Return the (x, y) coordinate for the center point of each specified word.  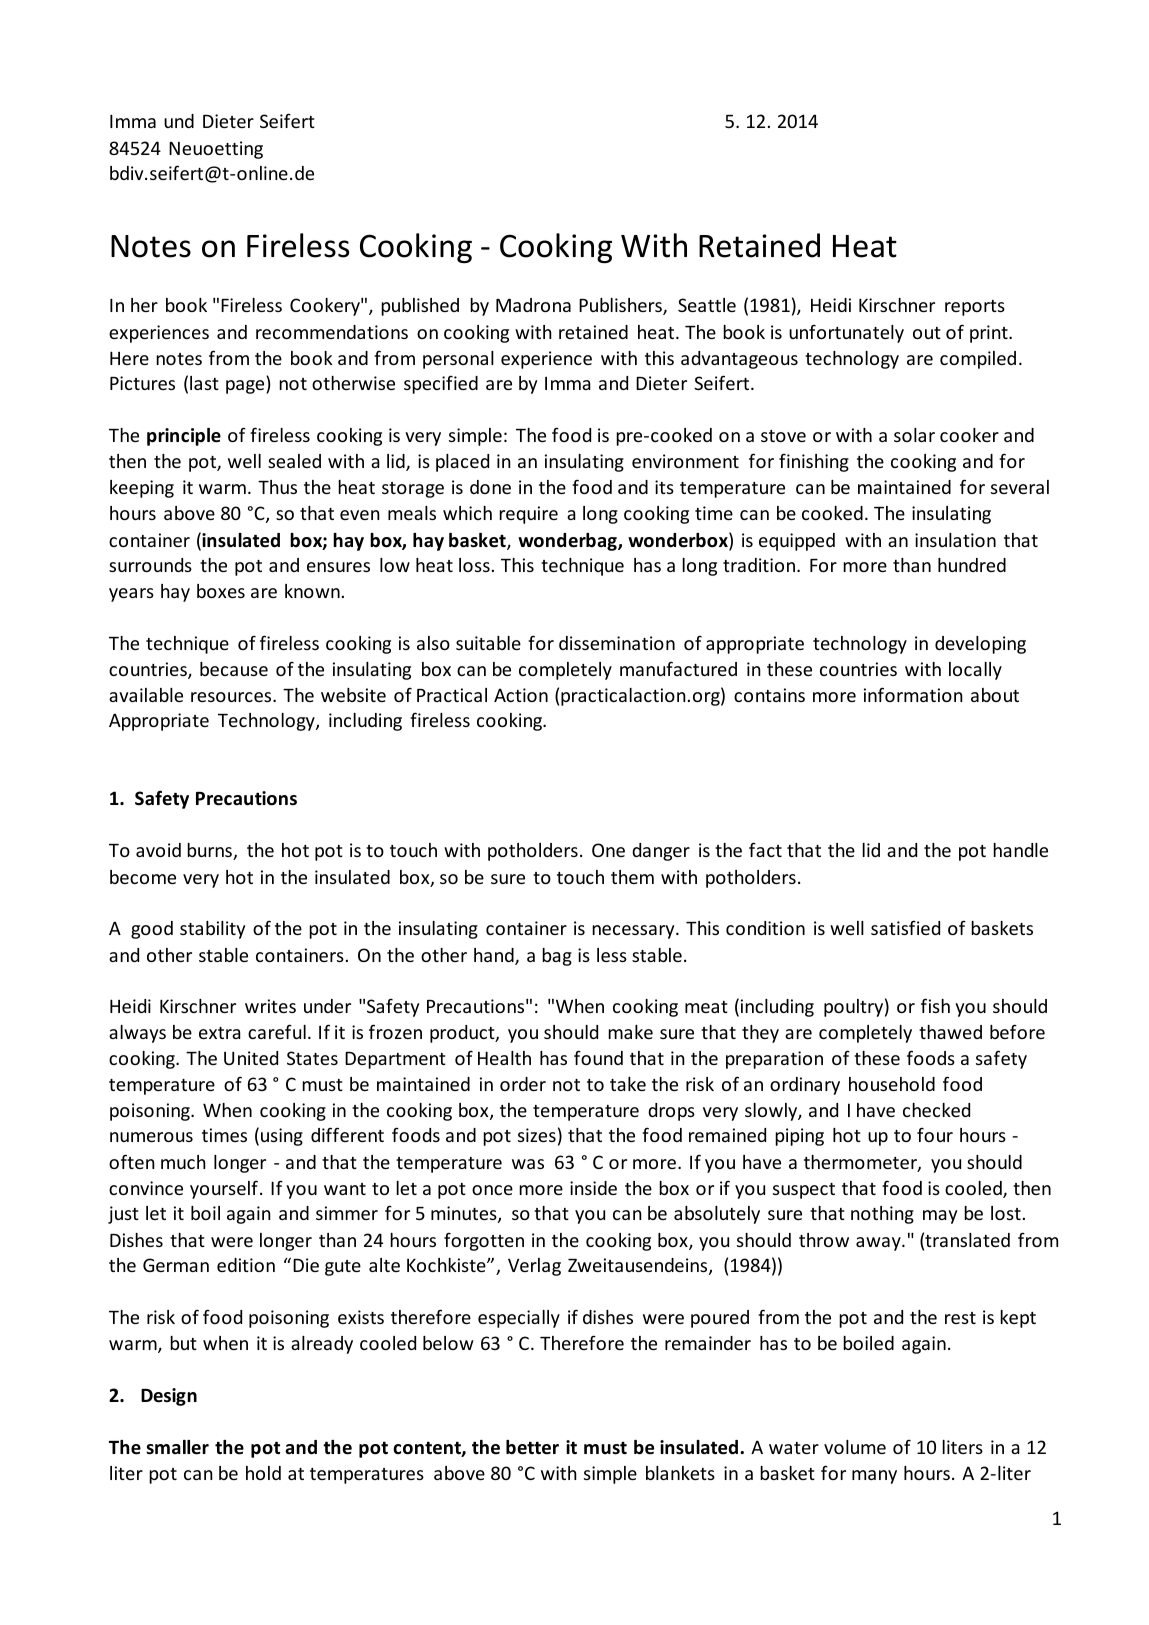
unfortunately (846, 334)
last (204, 383)
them (632, 877)
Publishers (621, 306)
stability (212, 930)
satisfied (905, 927)
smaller (177, 1447)
